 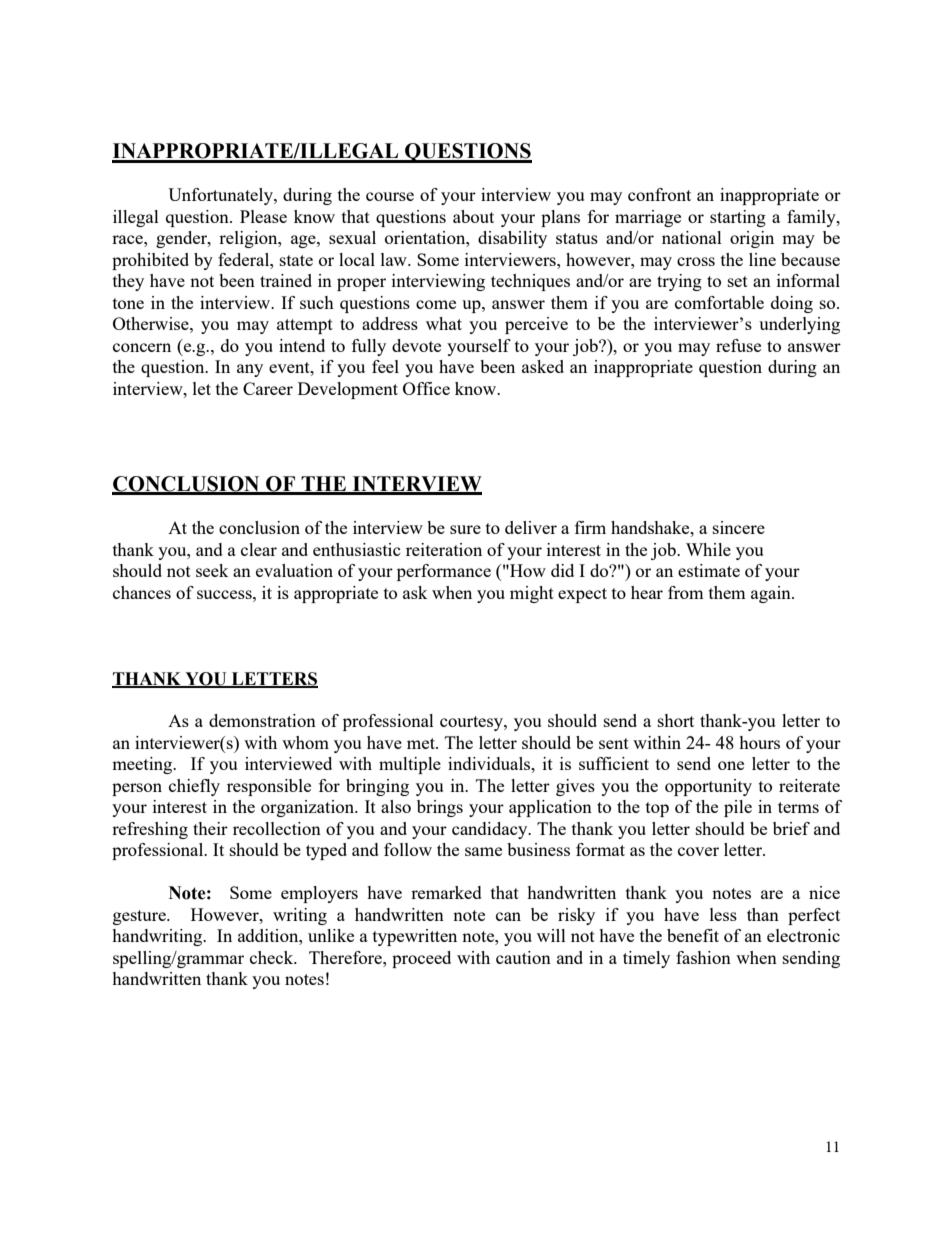 I want to click on might, so click(x=532, y=594).
